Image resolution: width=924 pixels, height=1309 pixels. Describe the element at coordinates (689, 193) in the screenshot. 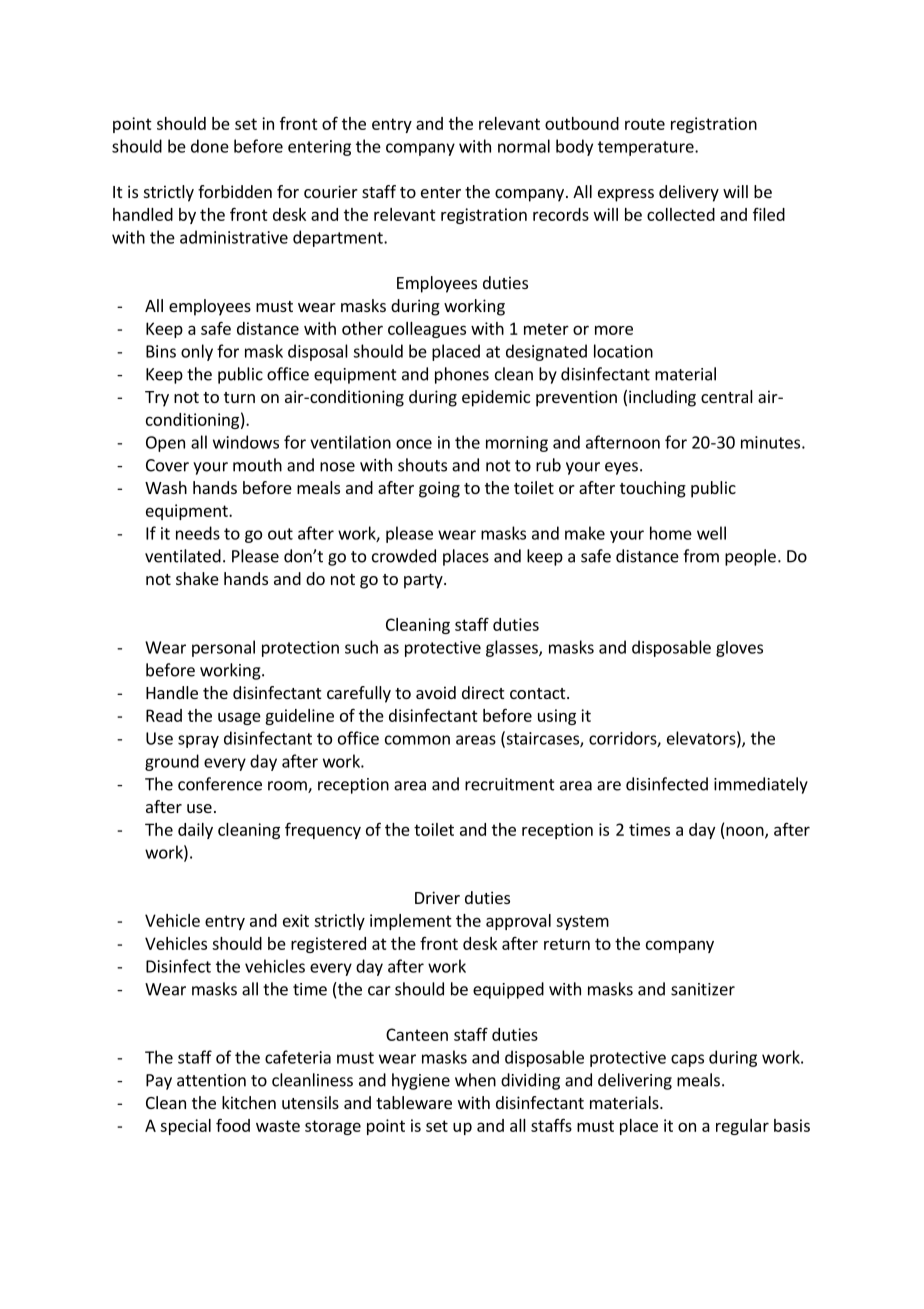

I see `delivery` at that location.
